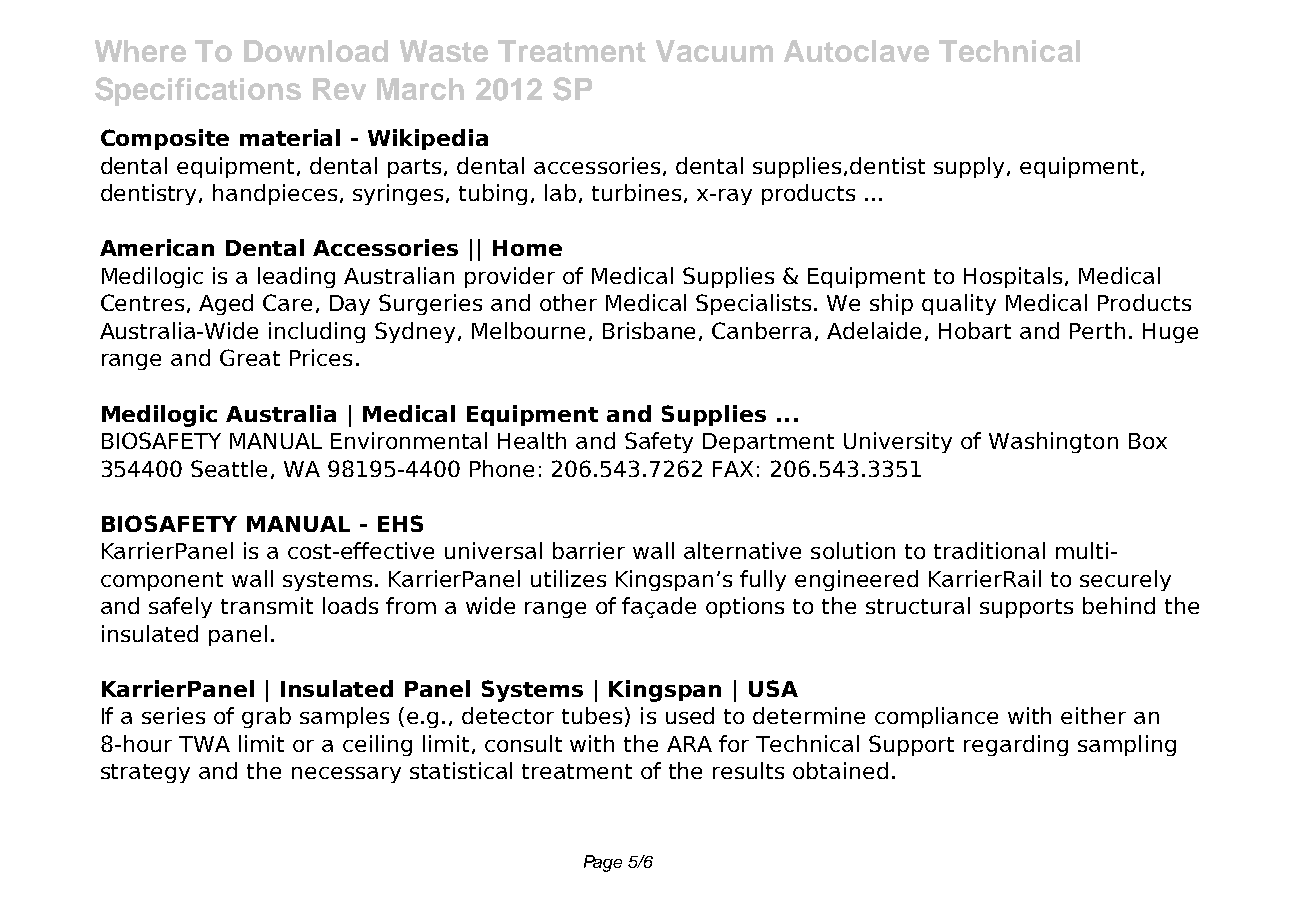 This image has width=1311, height=924. Describe the element at coordinates (198, 91) in the image. I see `Specifications` at that location.
